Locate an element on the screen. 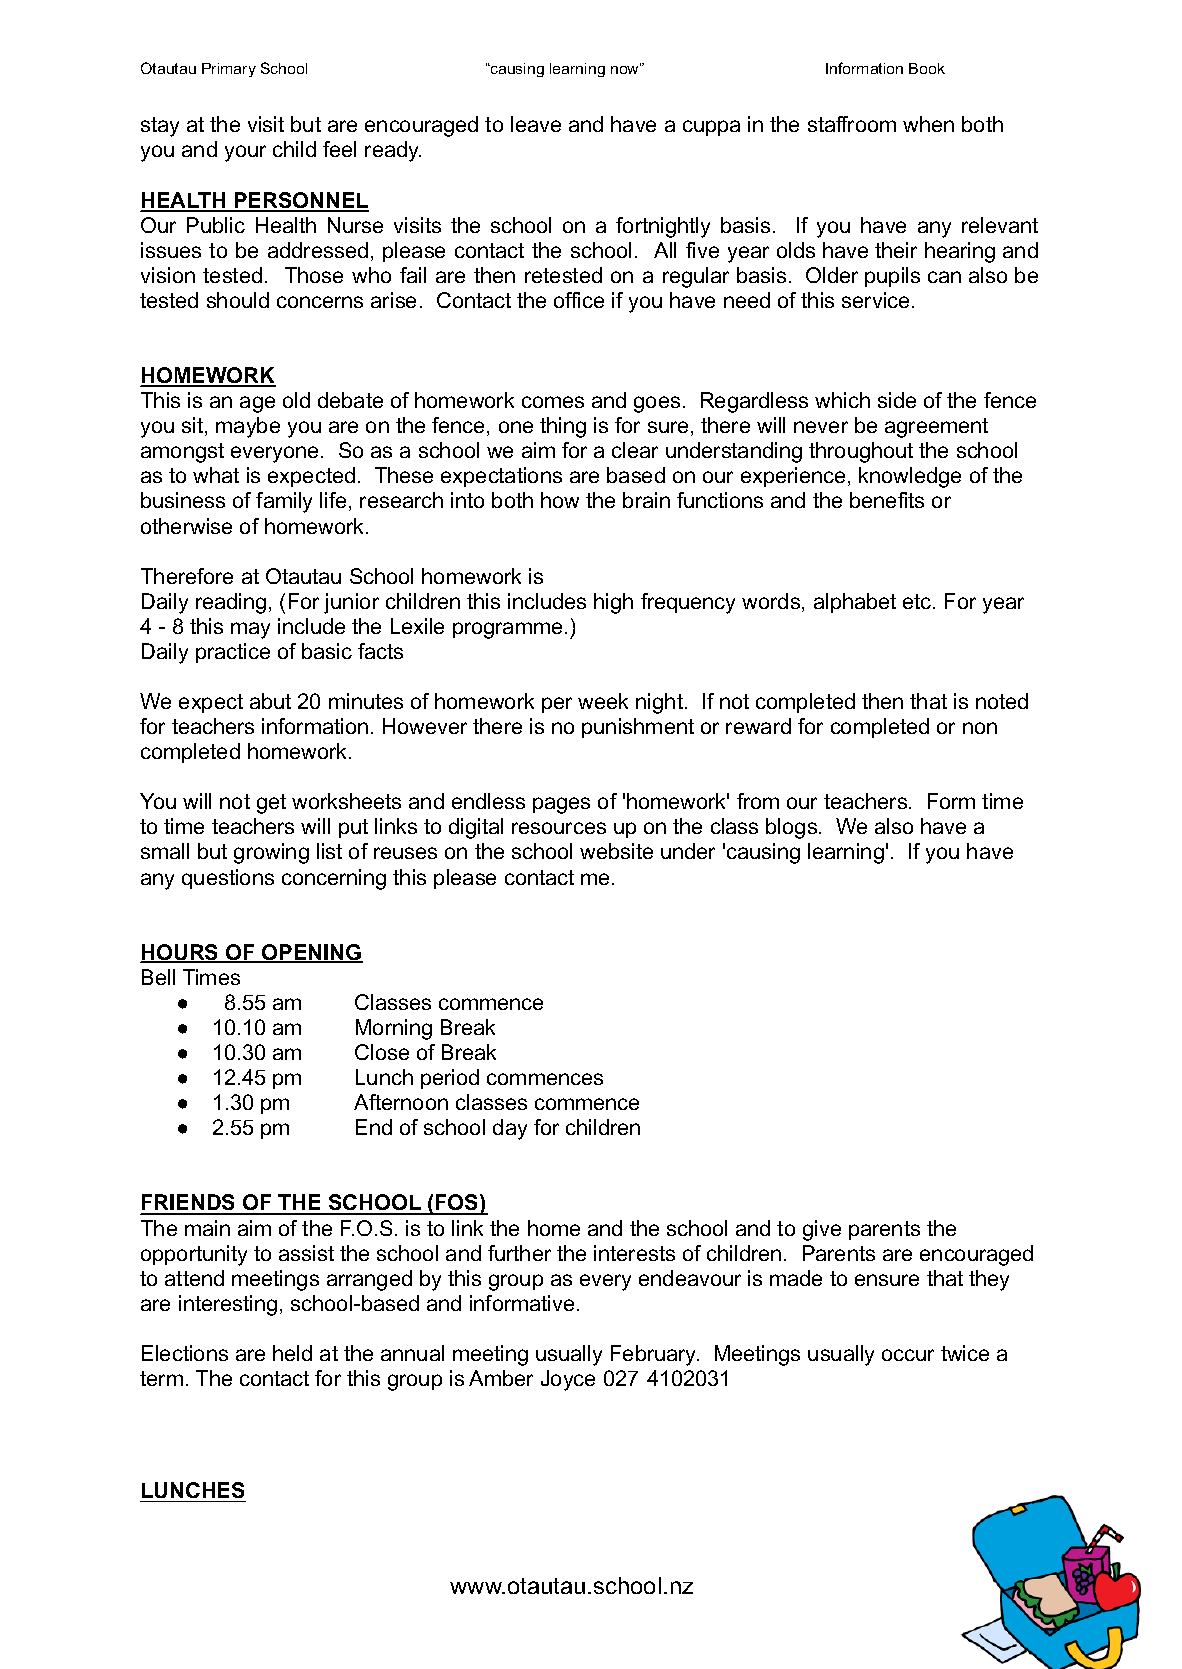 The image size is (1182, 1669). held is located at coordinates (292, 1353).
